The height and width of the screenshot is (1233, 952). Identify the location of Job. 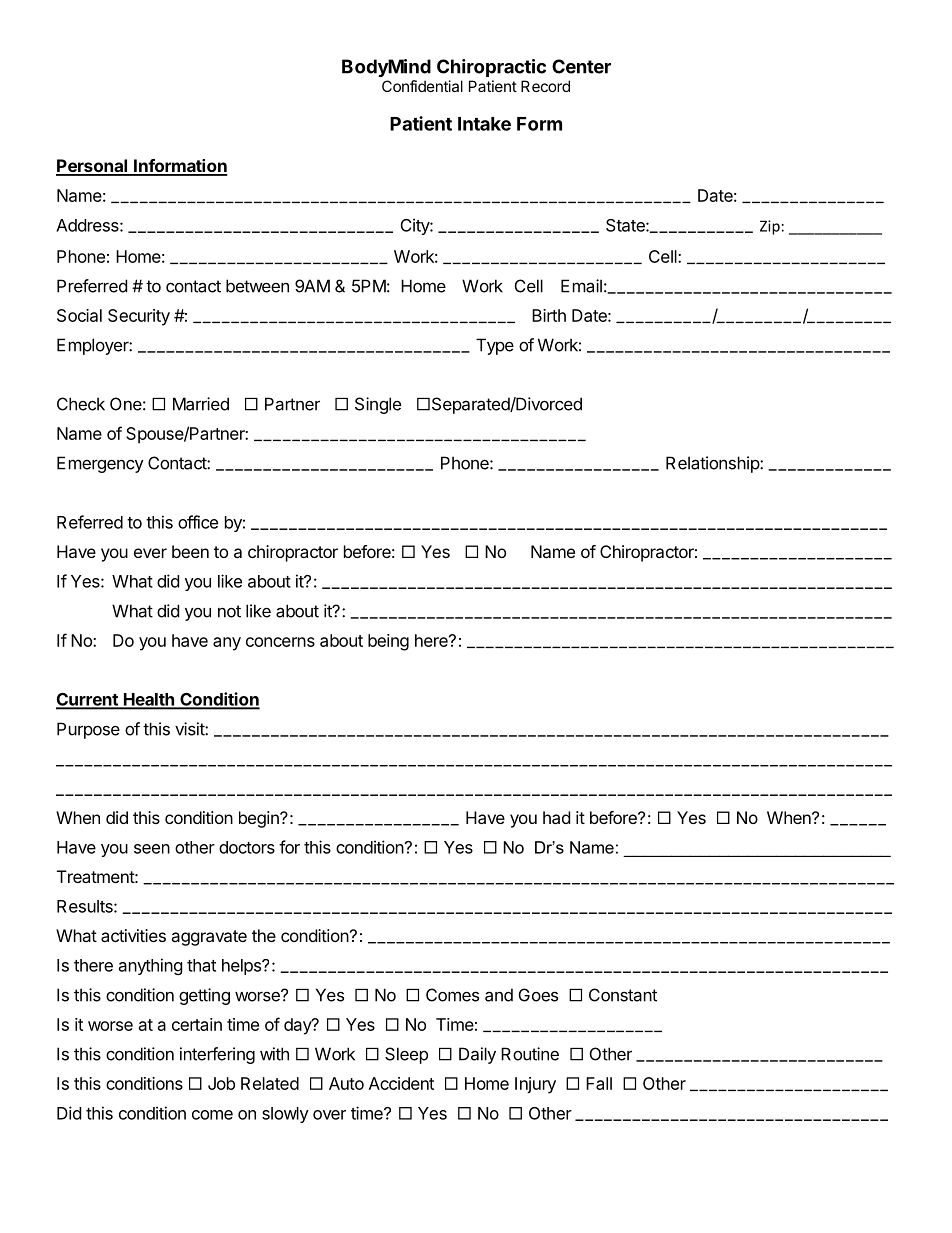
(221, 1083).
